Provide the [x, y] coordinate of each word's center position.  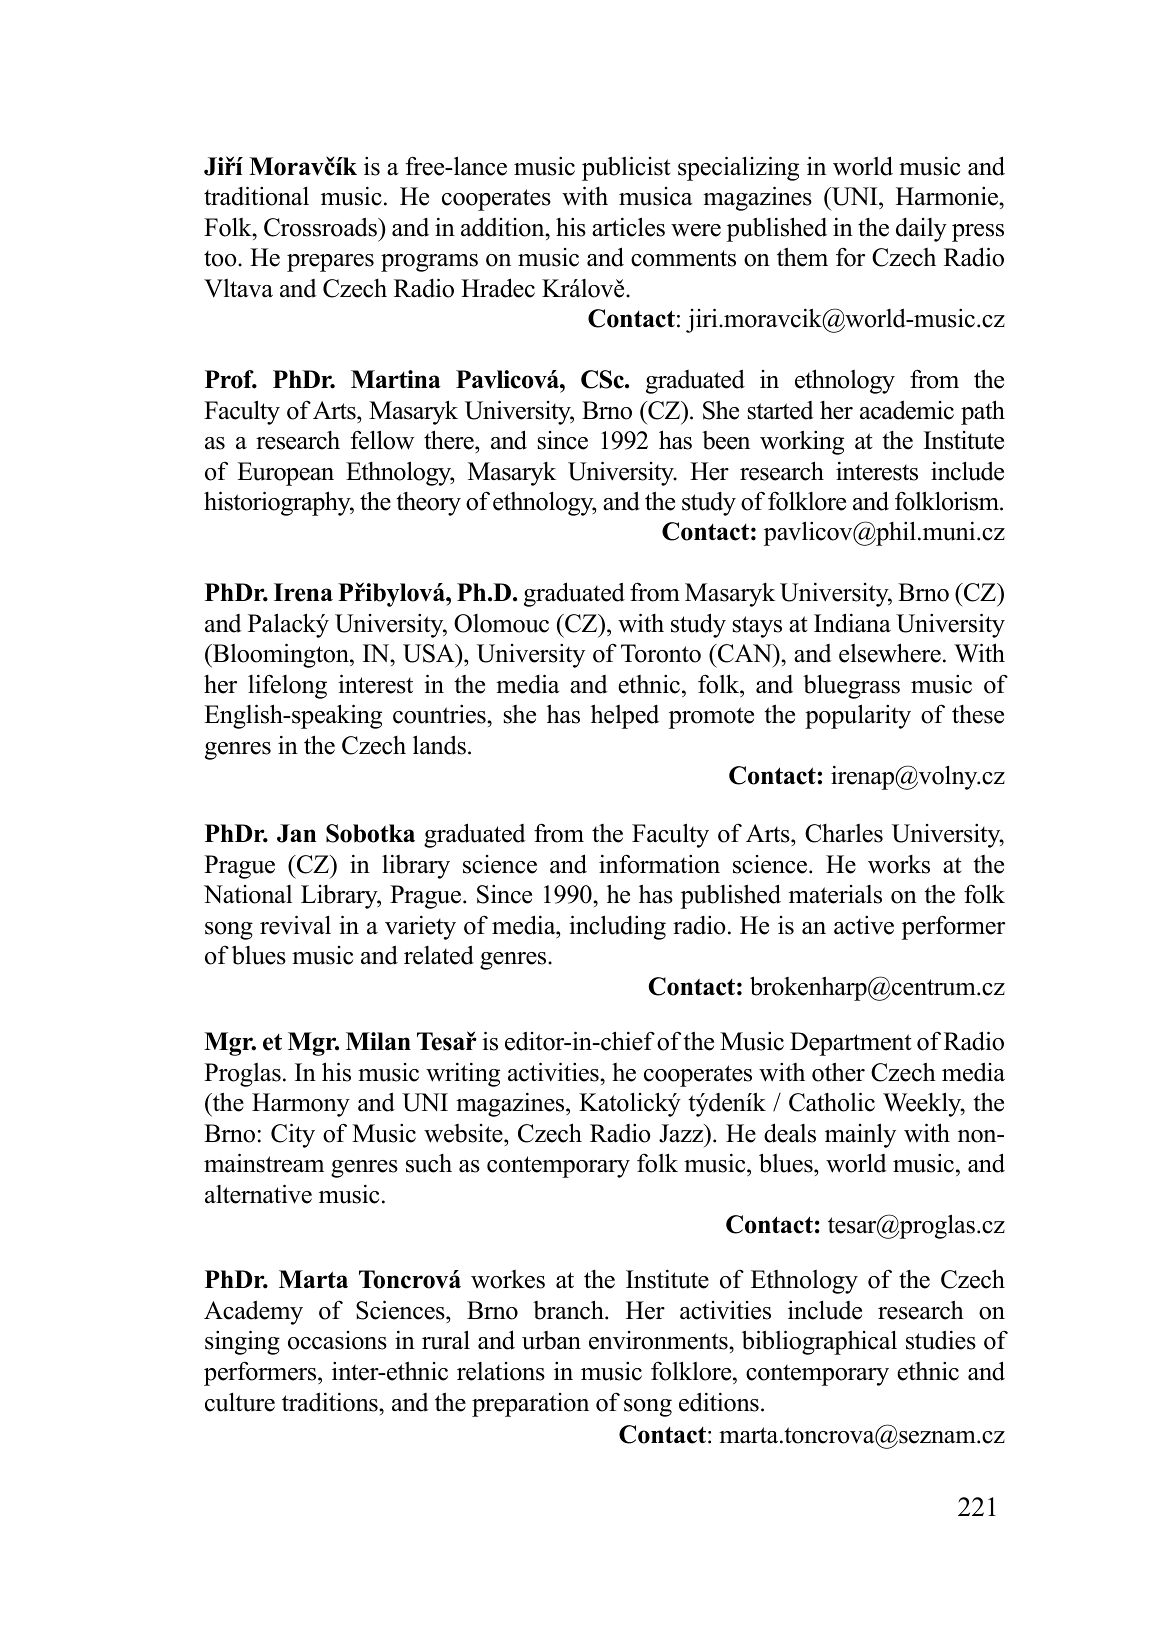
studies [941, 1340]
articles [628, 227]
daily [921, 230]
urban [551, 1340]
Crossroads [321, 227]
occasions [337, 1340]
